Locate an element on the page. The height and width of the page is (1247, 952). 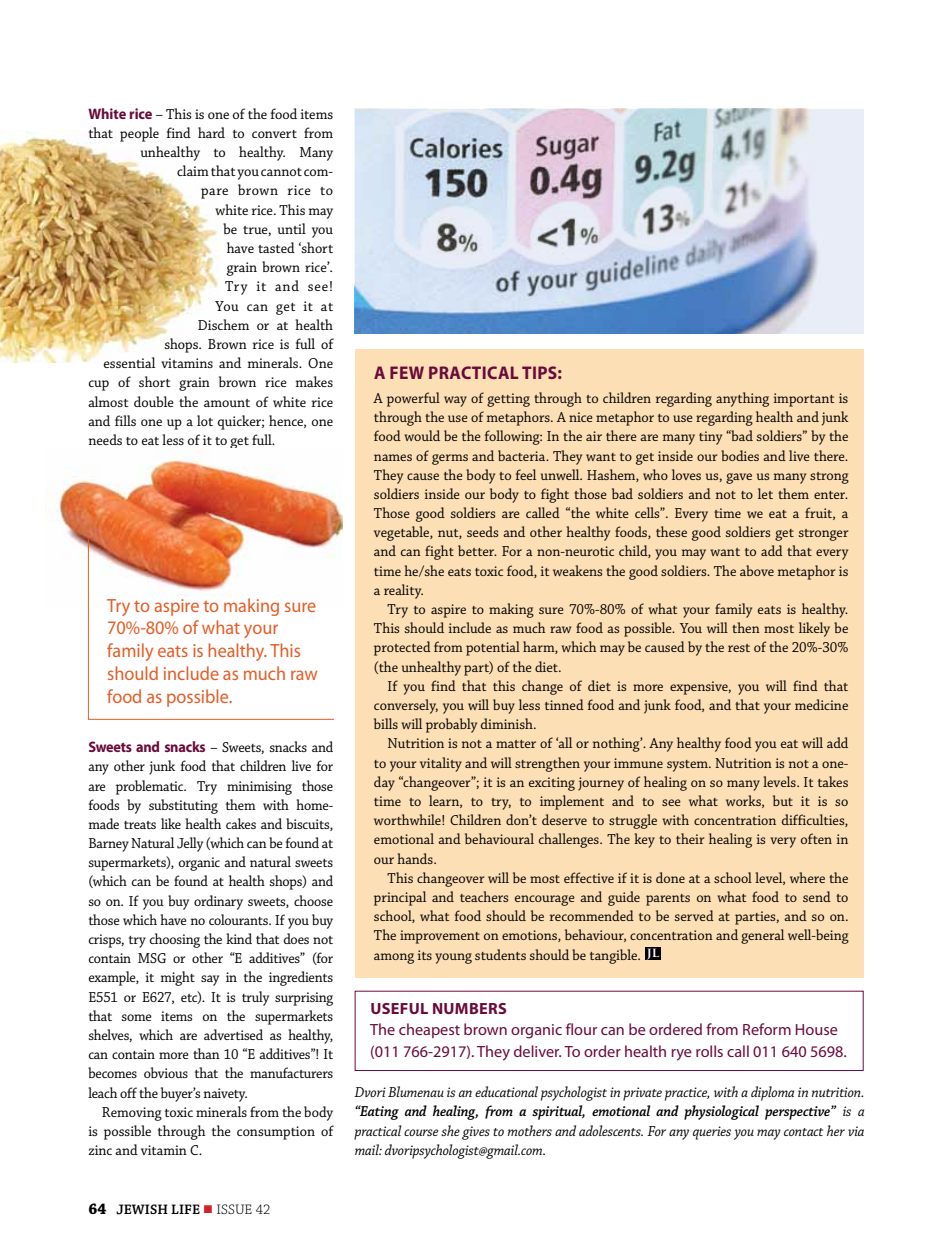
anything is located at coordinates (742, 399).
